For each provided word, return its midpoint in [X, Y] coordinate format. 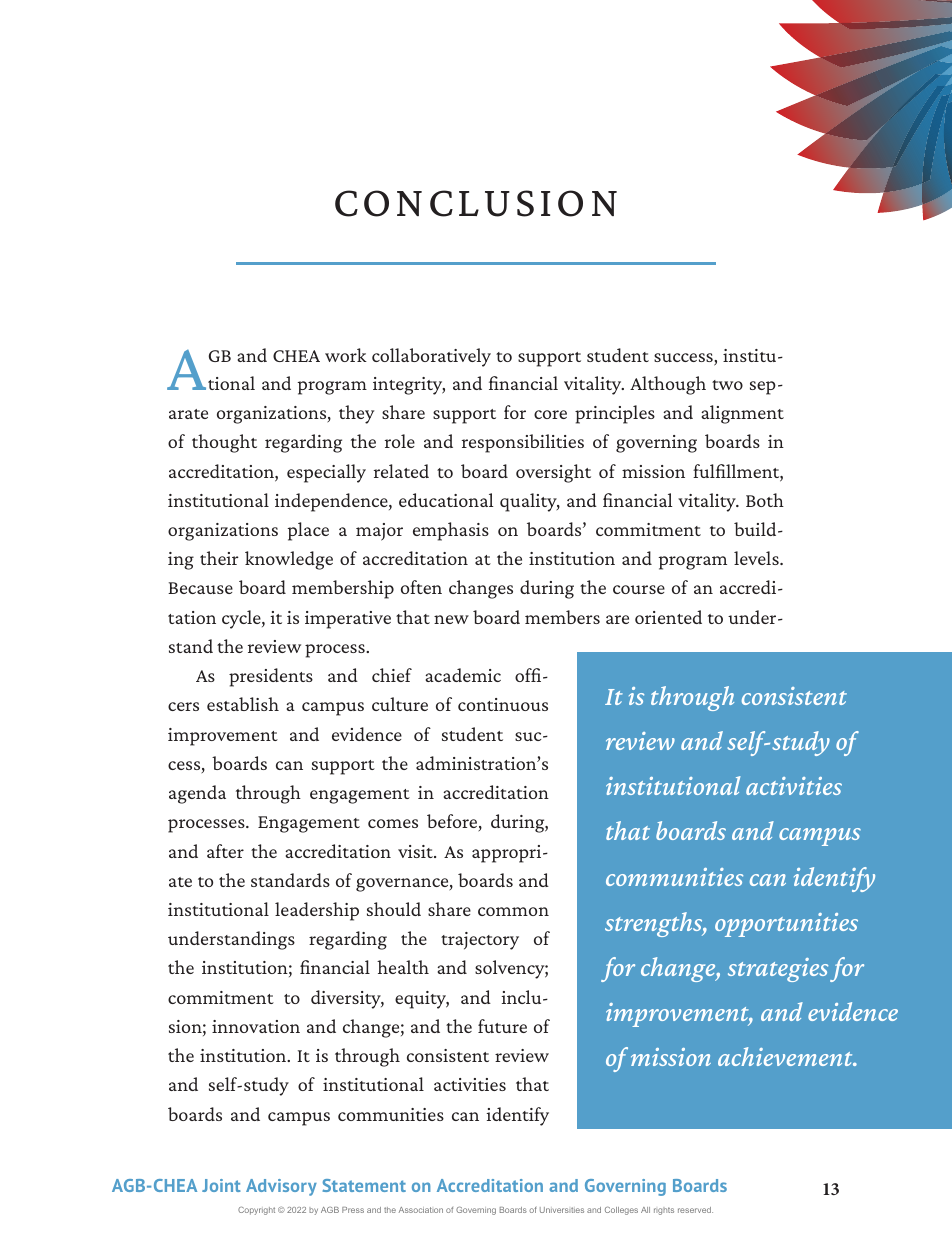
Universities [562, 1210]
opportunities [786, 925]
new [451, 619]
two [727, 385]
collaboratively [431, 357]
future [502, 1026]
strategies [778, 970]
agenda [197, 794]
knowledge [289, 560]
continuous [503, 704]
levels [757, 558]
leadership [317, 911]
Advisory [281, 1187]
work [346, 355]
